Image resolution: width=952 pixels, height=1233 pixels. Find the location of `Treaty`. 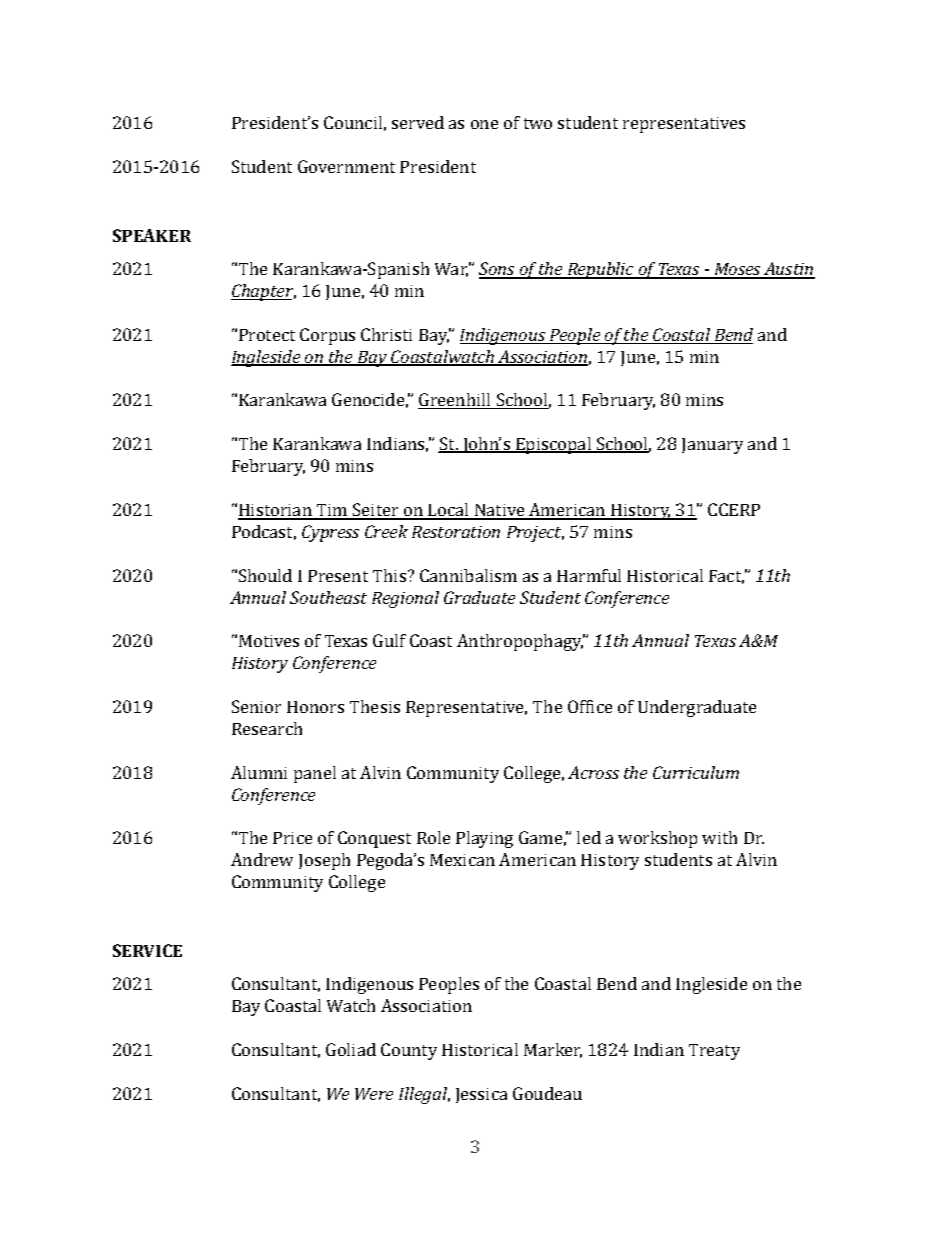

Treaty is located at coordinates (714, 1052).
